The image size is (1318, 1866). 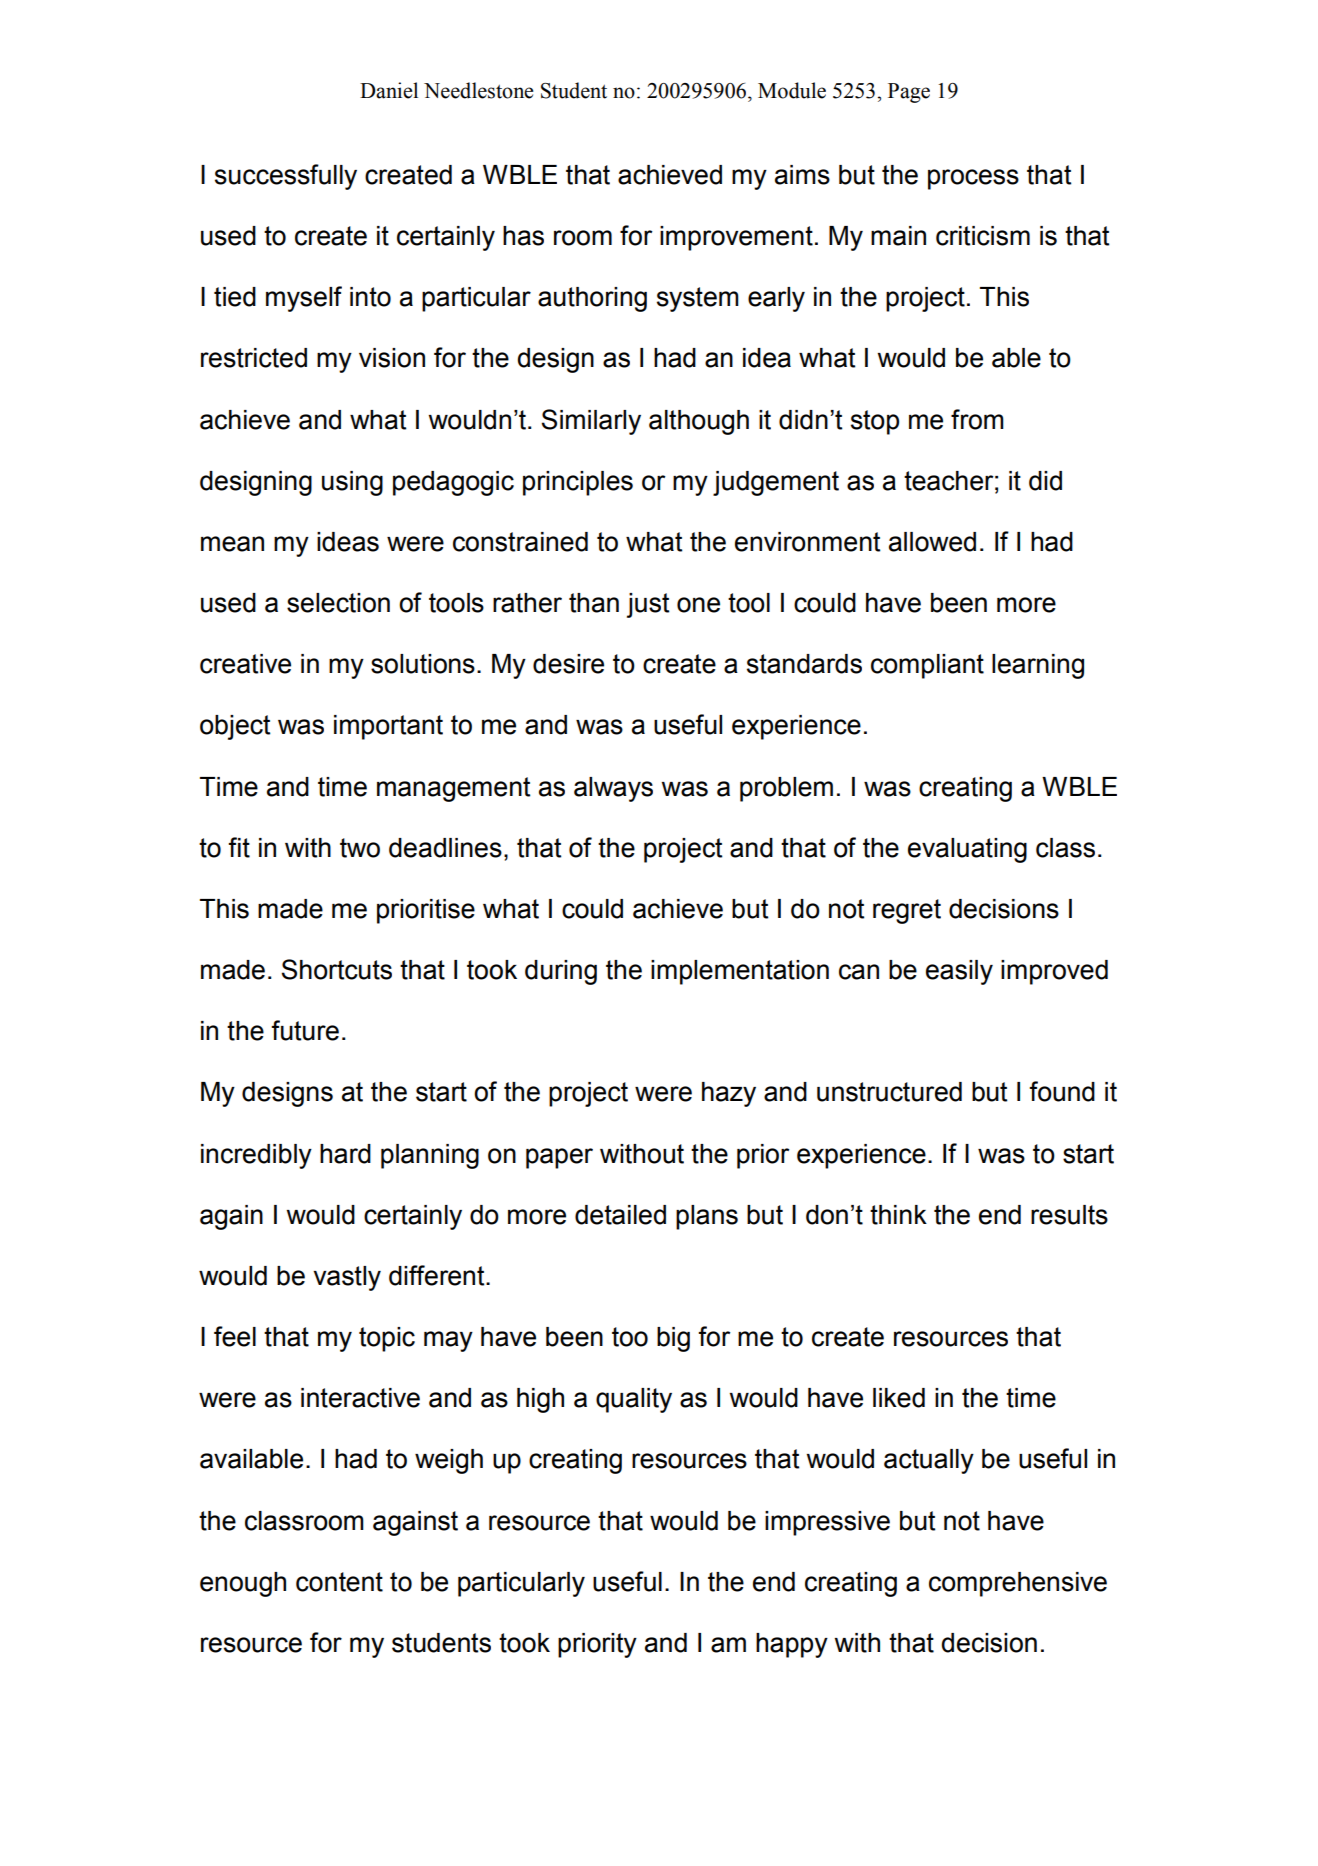 What do you see at coordinates (613, 789) in the screenshot?
I see `always` at bounding box center [613, 789].
